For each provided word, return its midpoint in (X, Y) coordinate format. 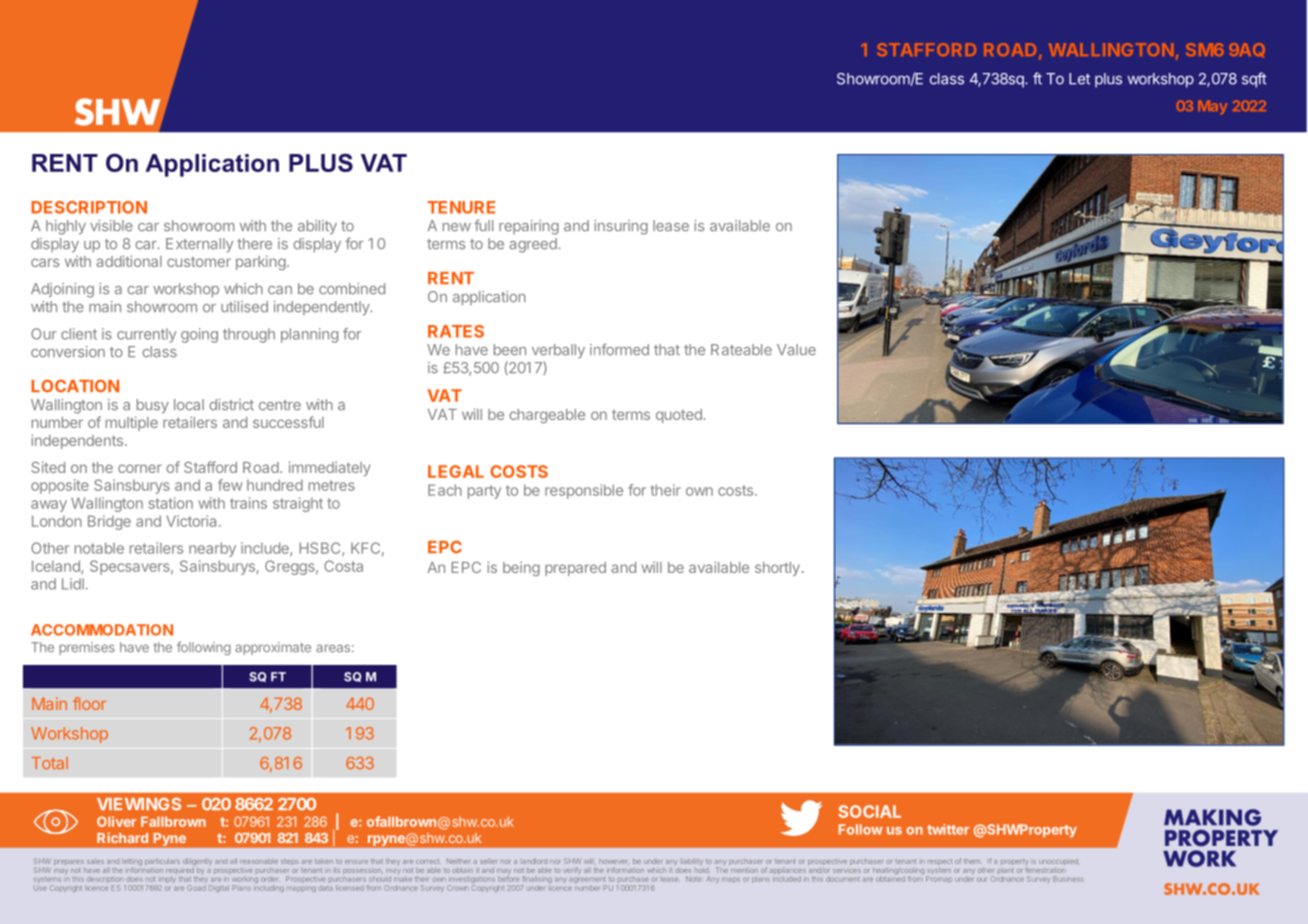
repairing (529, 227)
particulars (162, 862)
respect (940, 862)
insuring (621, 227)
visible (111, 226)
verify (572, 870)
